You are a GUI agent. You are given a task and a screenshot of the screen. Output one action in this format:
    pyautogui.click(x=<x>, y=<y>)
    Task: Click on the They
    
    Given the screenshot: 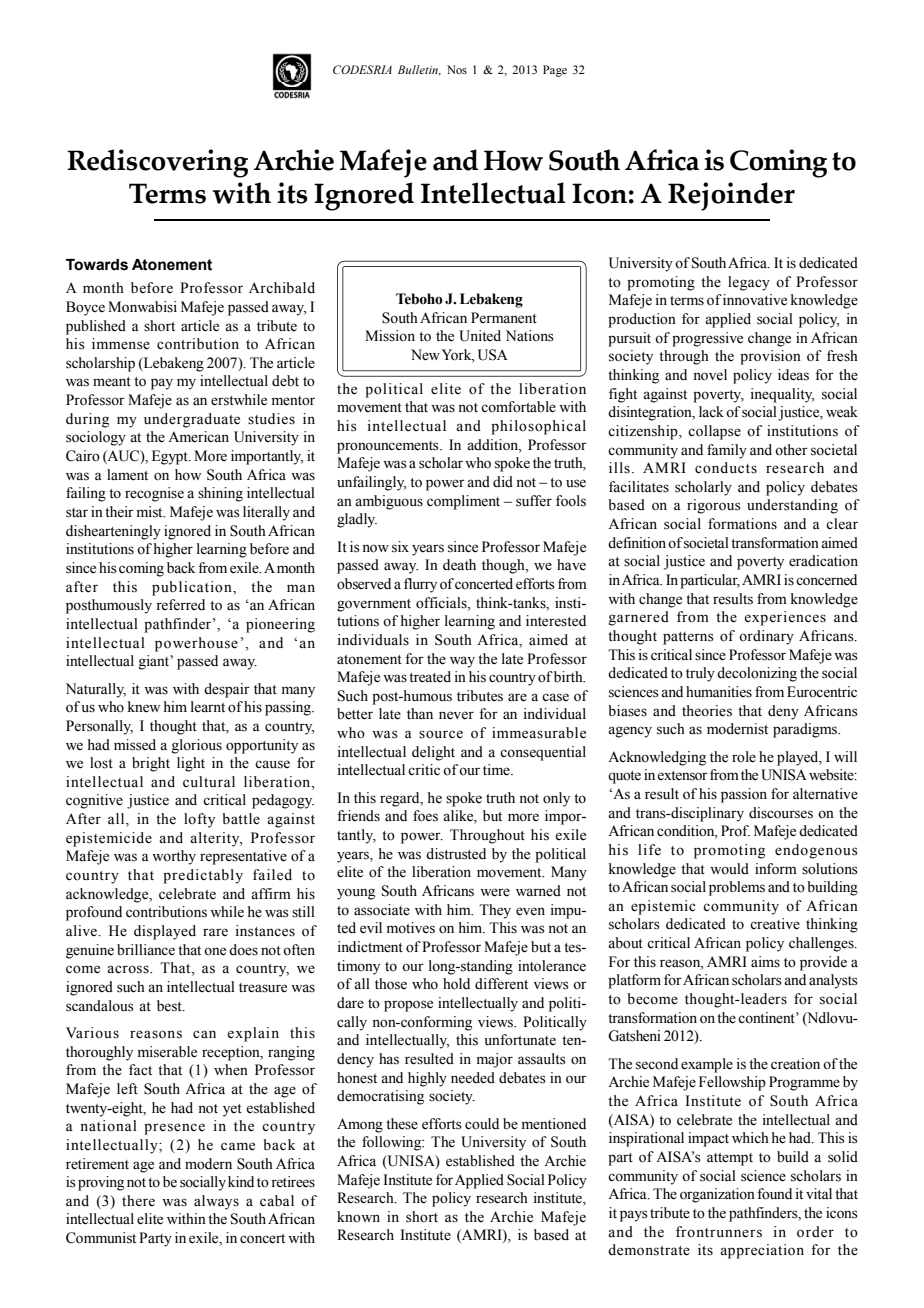 What is the action you would take?
    pyautogui.click(x=495, y=911)
